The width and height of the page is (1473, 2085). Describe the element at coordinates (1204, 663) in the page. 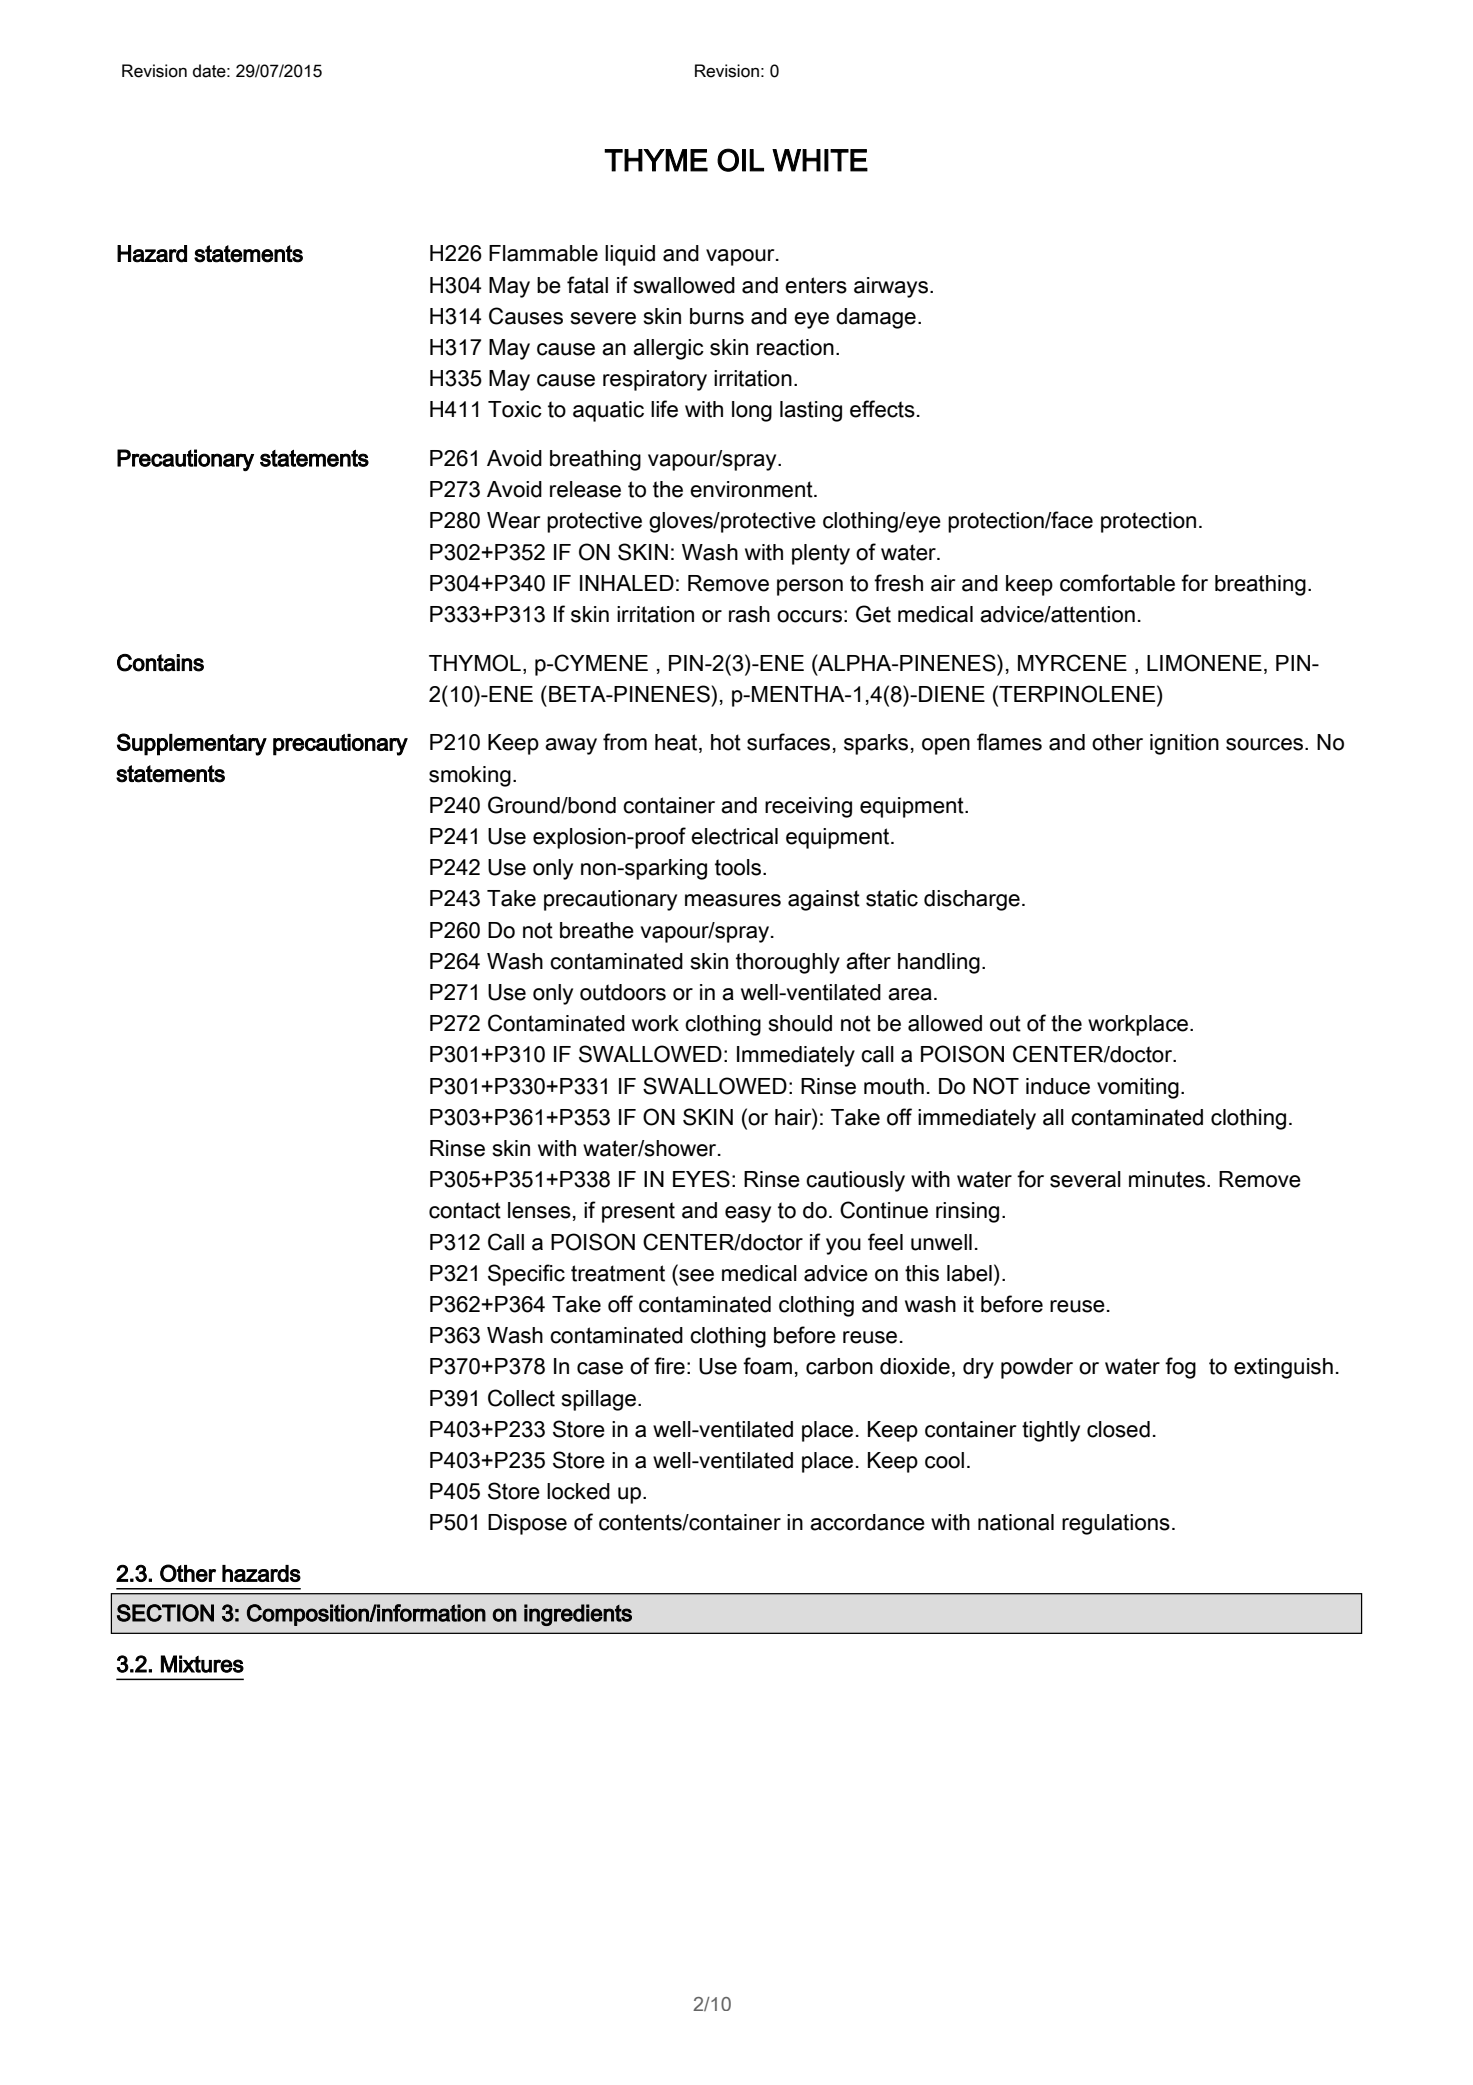

I see `LIMONENE` at that location.
